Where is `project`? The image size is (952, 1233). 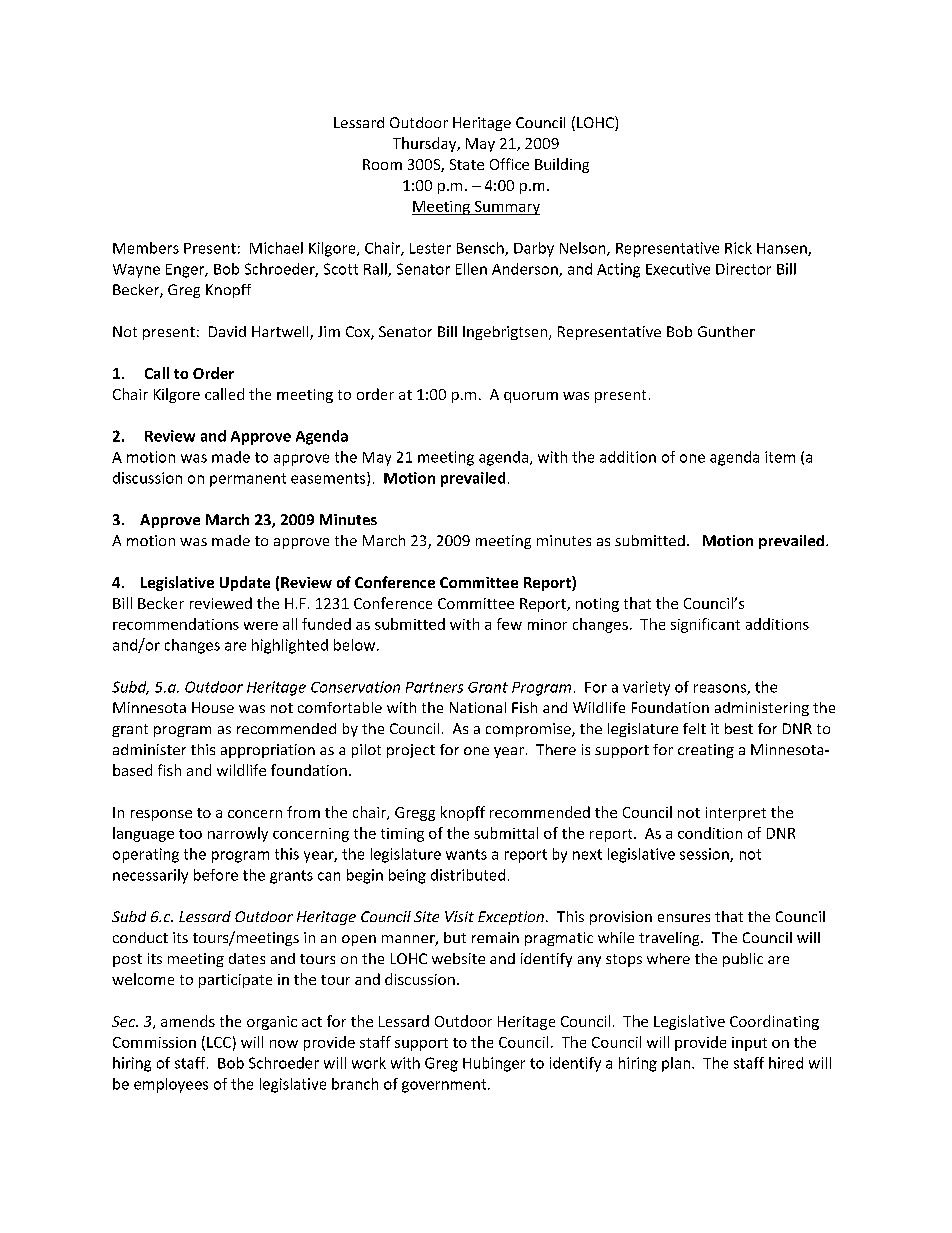 project is located at coordinates (411, 751).
